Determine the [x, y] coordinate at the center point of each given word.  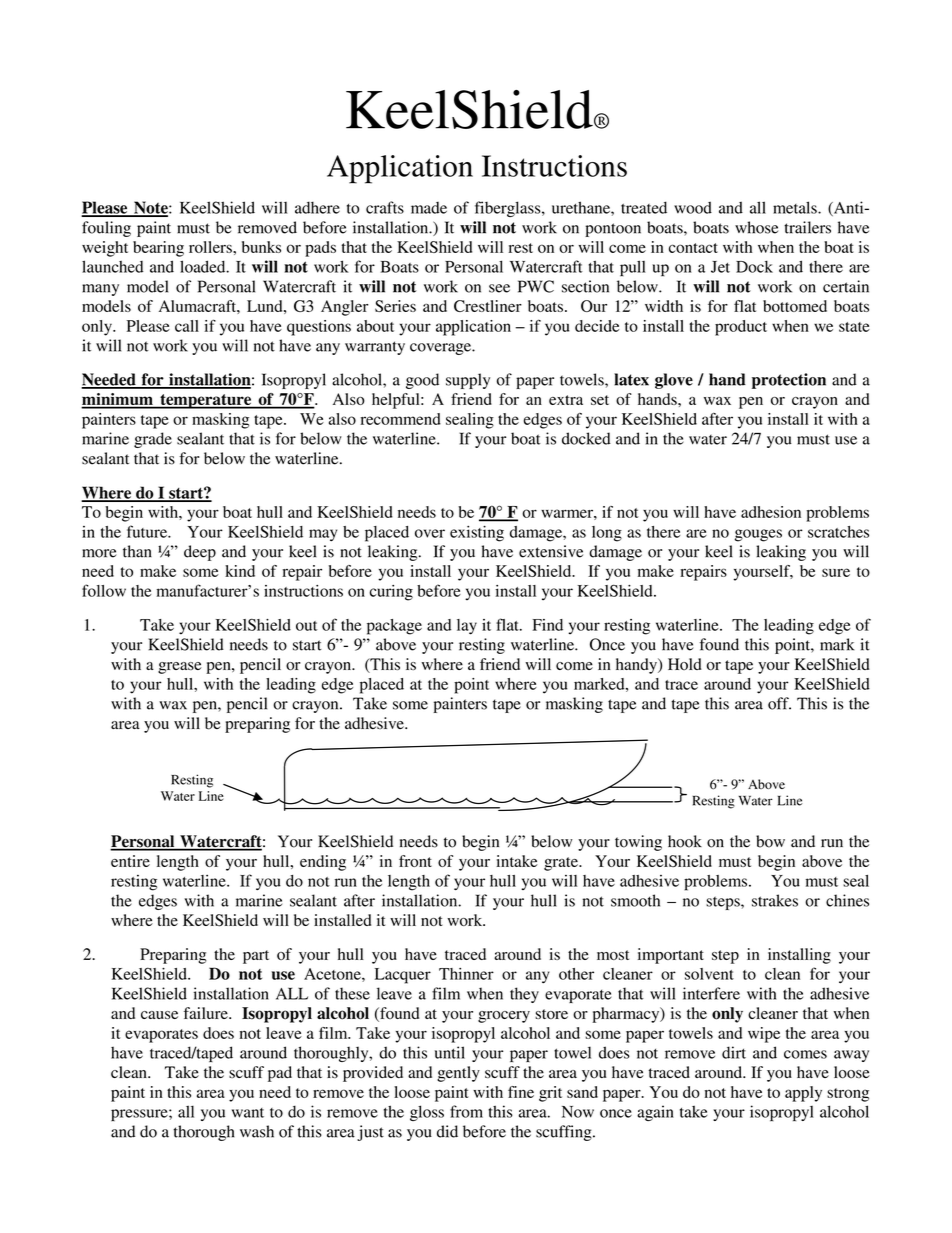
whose [756, 227]
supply [468, 381]
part [256, 957]
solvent [709, 974]
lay [467, 627]
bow [770, 841]
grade [153, 440]
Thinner [466, 974]
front [415, 861]
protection [789, 381]
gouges [758, 535]
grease [180, 668]
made [429, 208]
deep [200, 553]
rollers [211, 247]
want [248, 1113]
